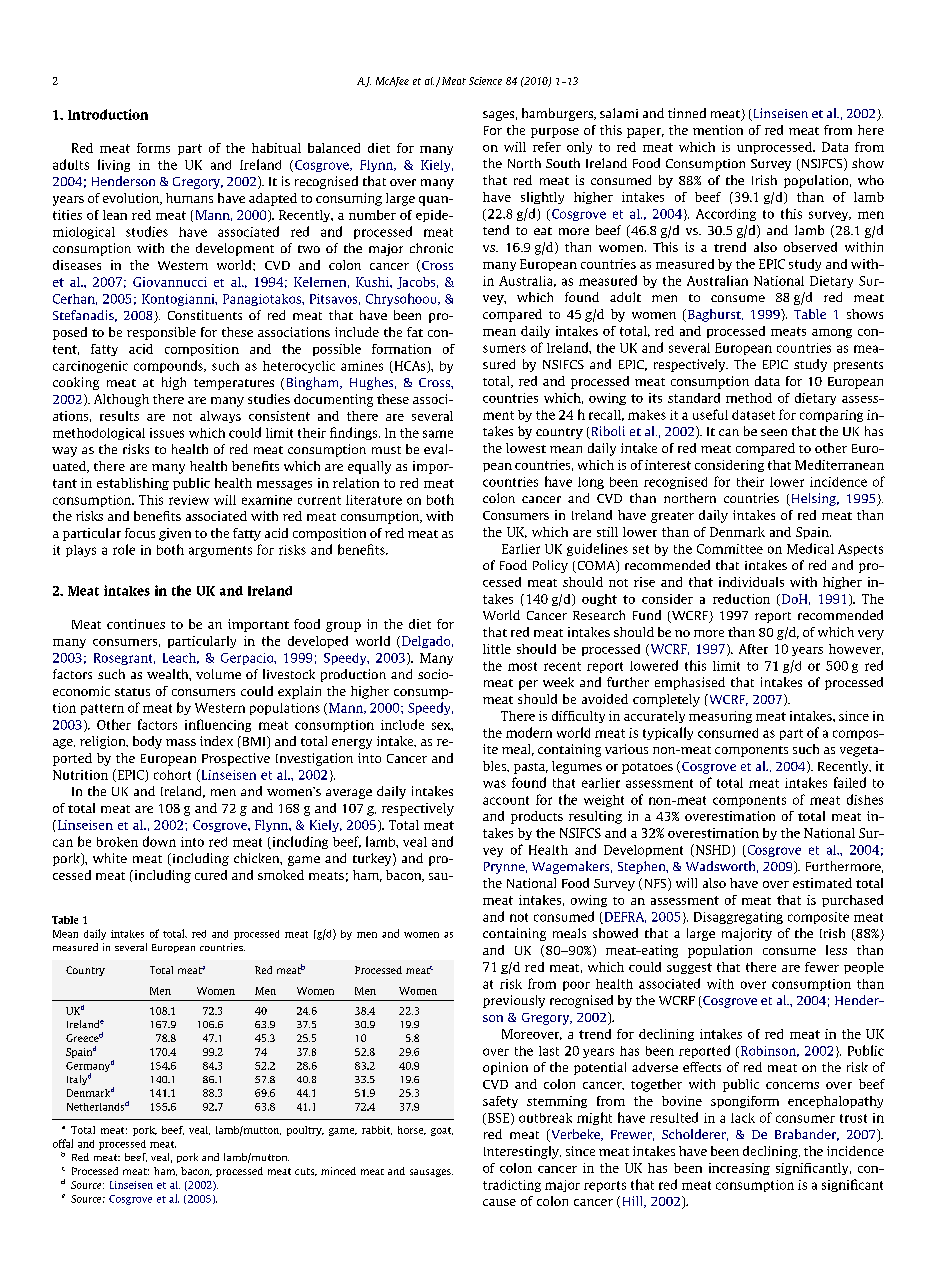  What do you see at coordinates (159, 841) in the image?
I see `down` at bounding box center [159, 841].
